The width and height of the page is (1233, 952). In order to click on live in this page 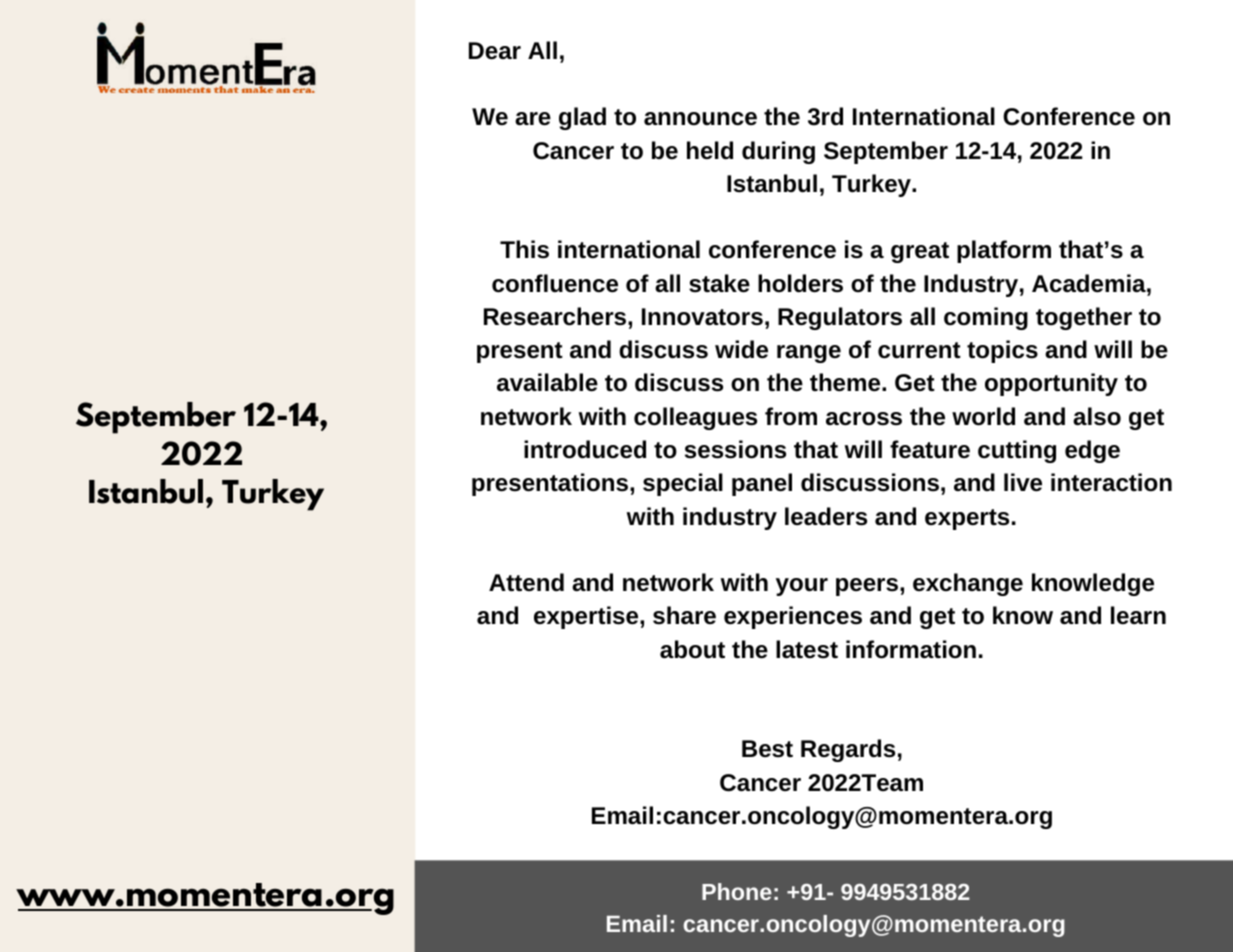, I will do `click(1023, 482)`.
